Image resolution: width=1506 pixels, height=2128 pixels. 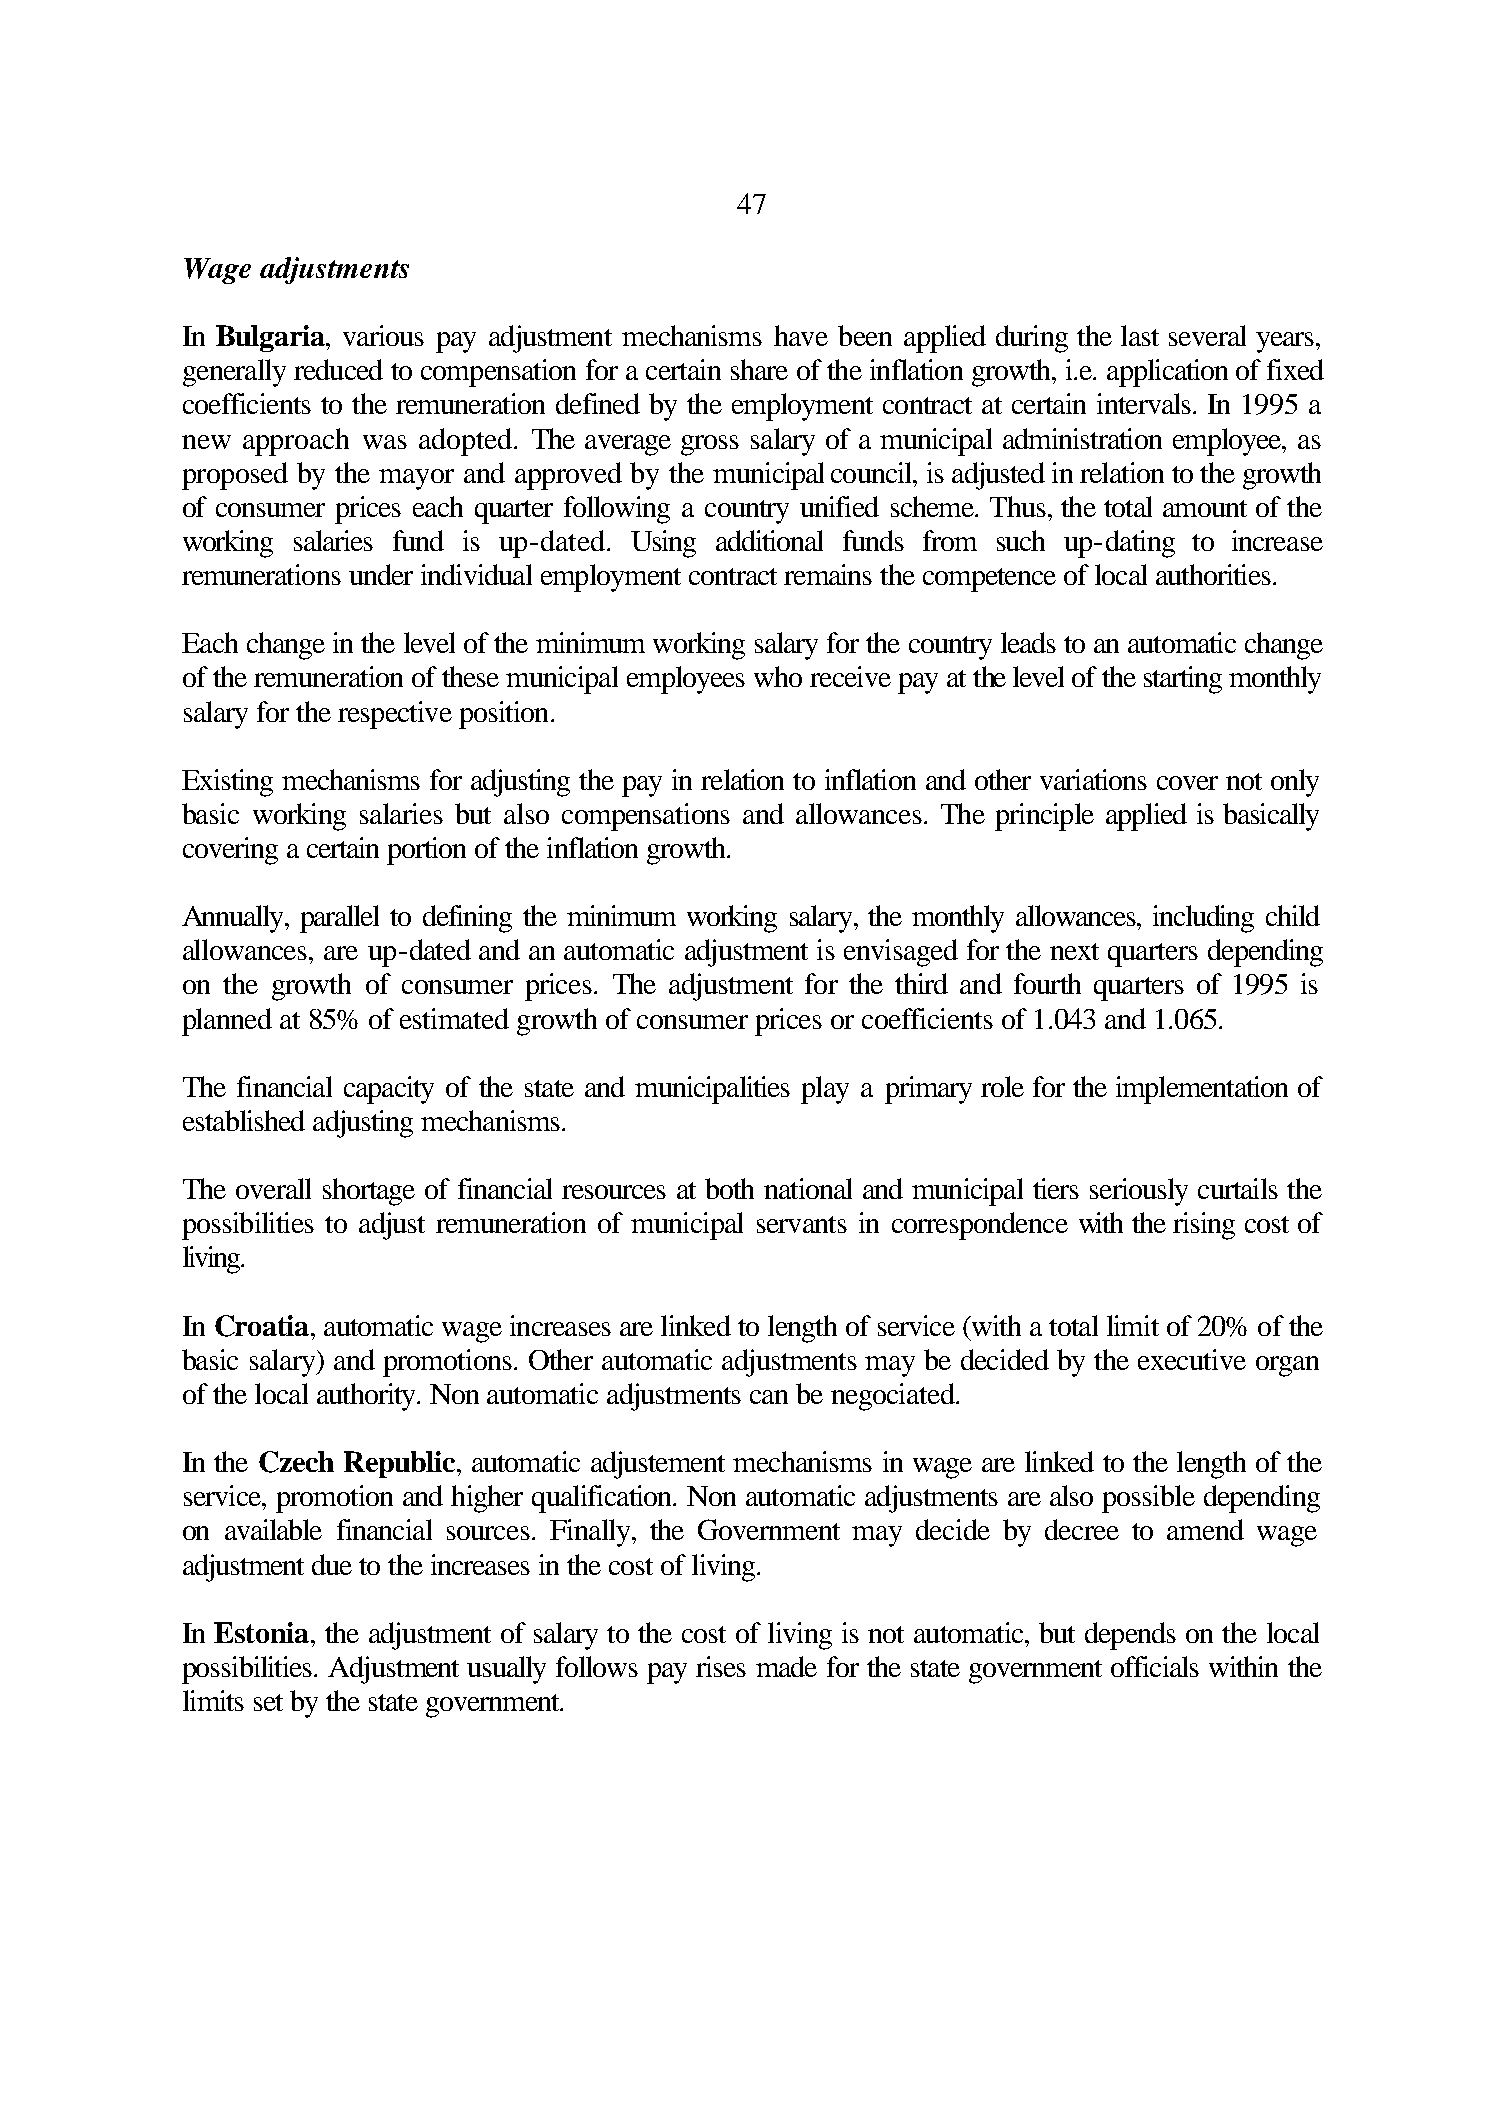 What do you see at coordinates (1139, 1192) in the page?
I see `seriously` at bounding box center [1139, 1192].
